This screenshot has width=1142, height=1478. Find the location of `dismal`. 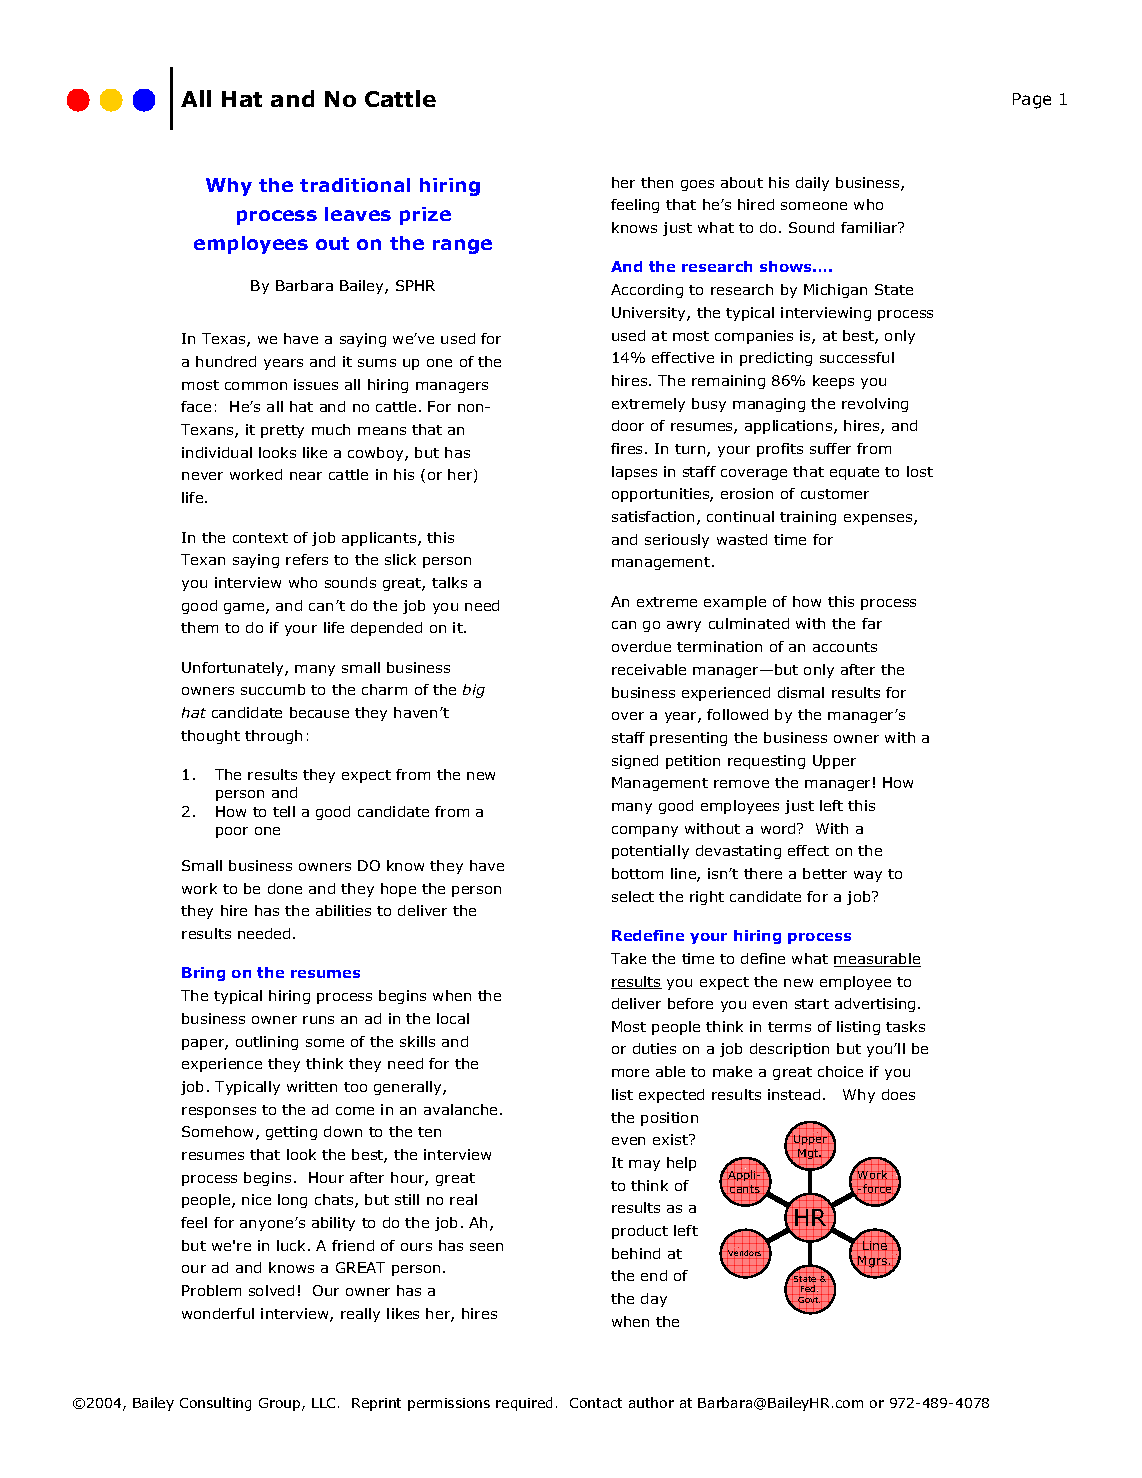

dismal is located at coordinates (801, 692).
